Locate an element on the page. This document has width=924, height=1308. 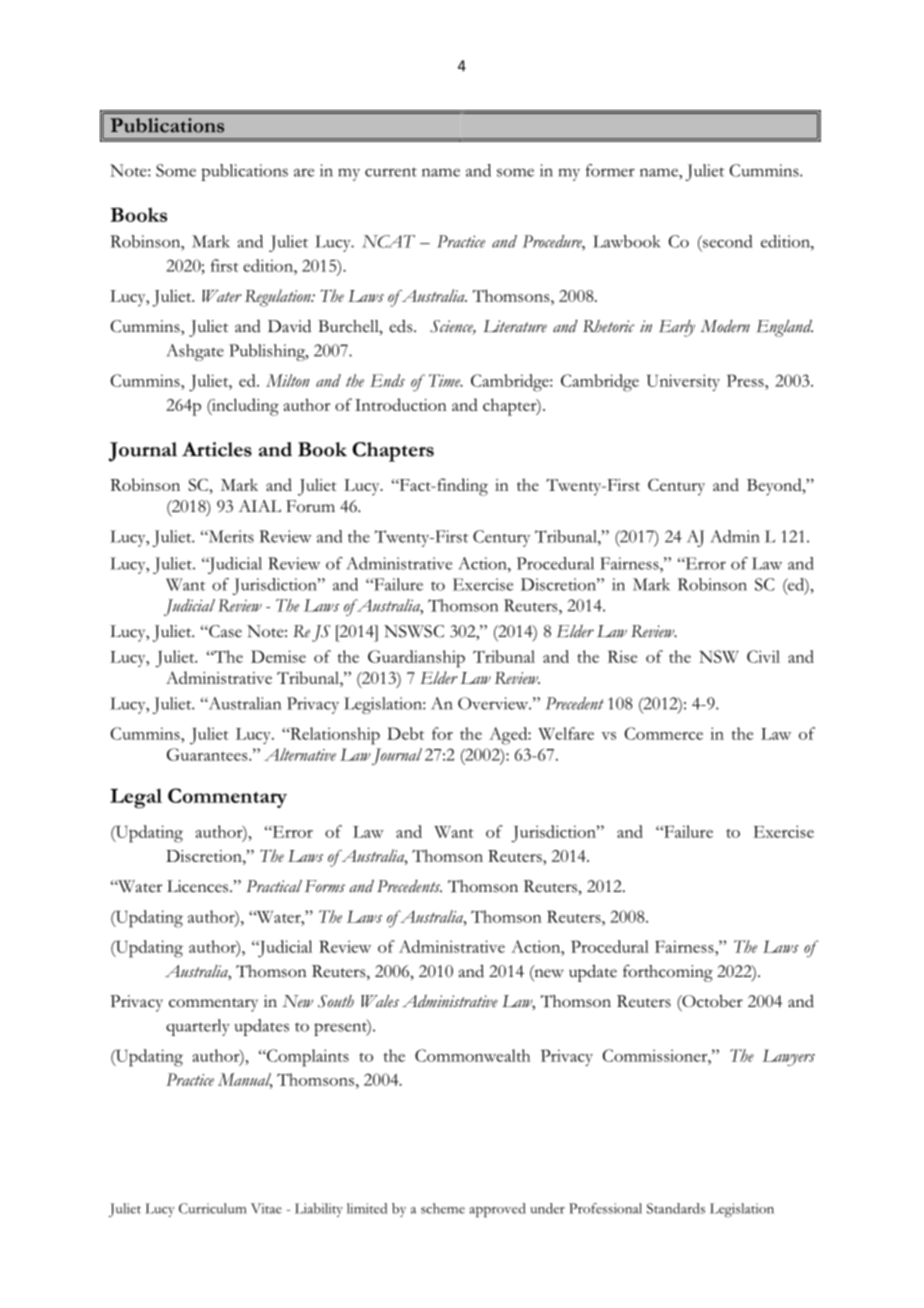
current is located at coordinates (391, 172).
